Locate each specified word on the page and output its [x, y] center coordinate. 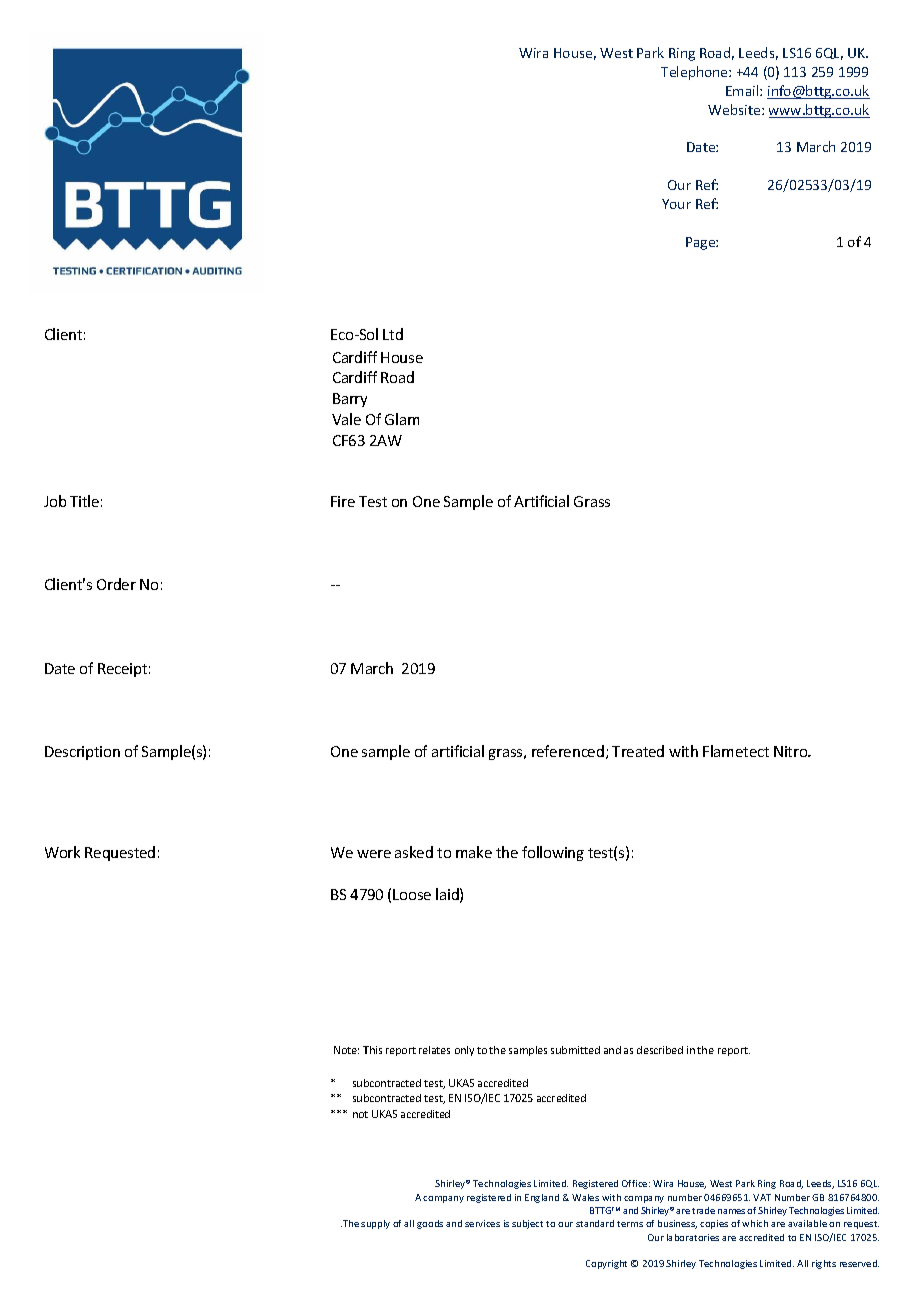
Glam [402, 419]
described [660, 1050]
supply [375, 1224]
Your [676, 204]
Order [116, 584]
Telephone [695, 73]
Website [735, 109]
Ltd [393, 334]
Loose [412, 894]
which [755, 1223]
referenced [568, 751]
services [482, 1223]
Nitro [792, 751]
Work [62, 852]
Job [55, 501]
